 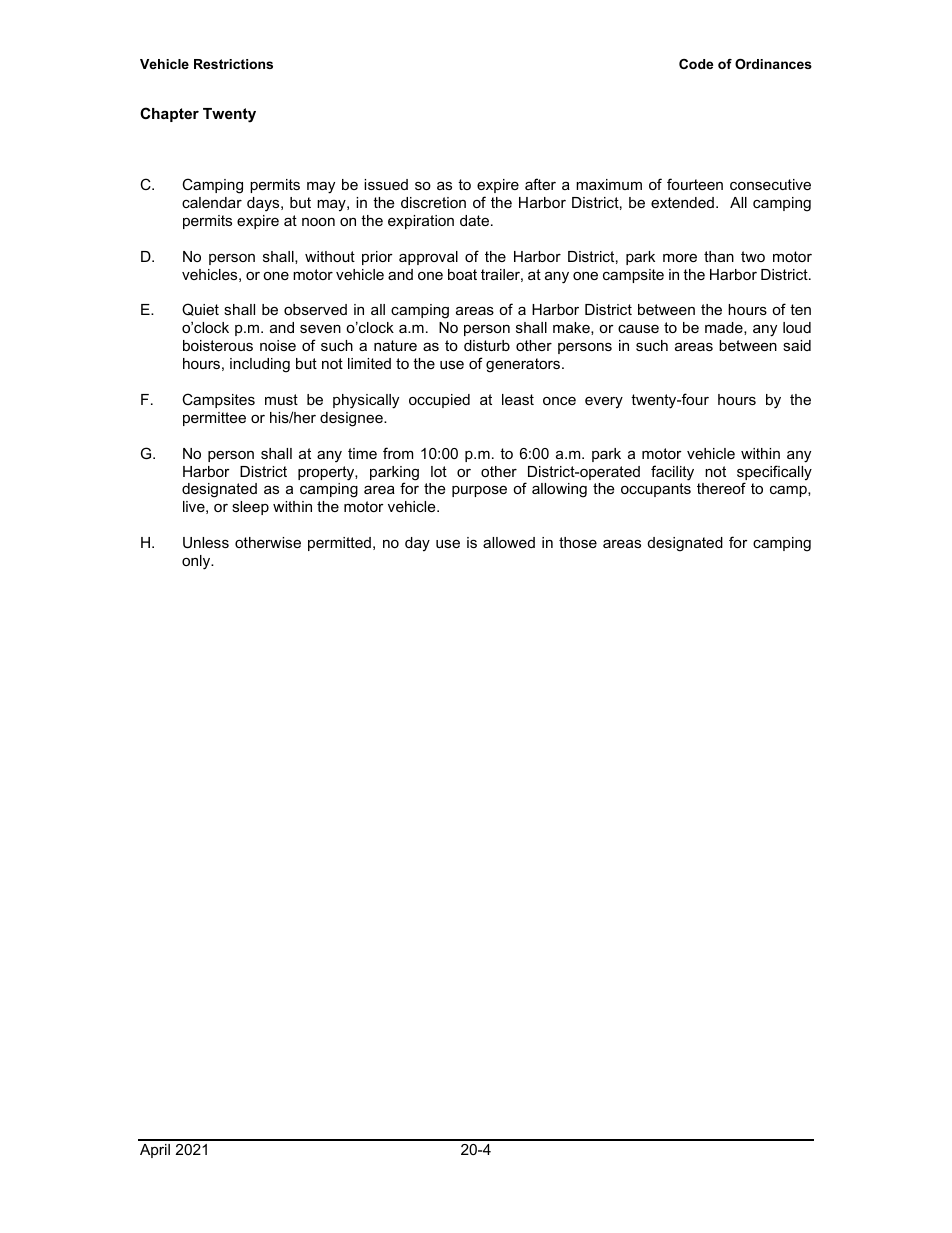 I want to click on Code, so click(x=696, y=64).
